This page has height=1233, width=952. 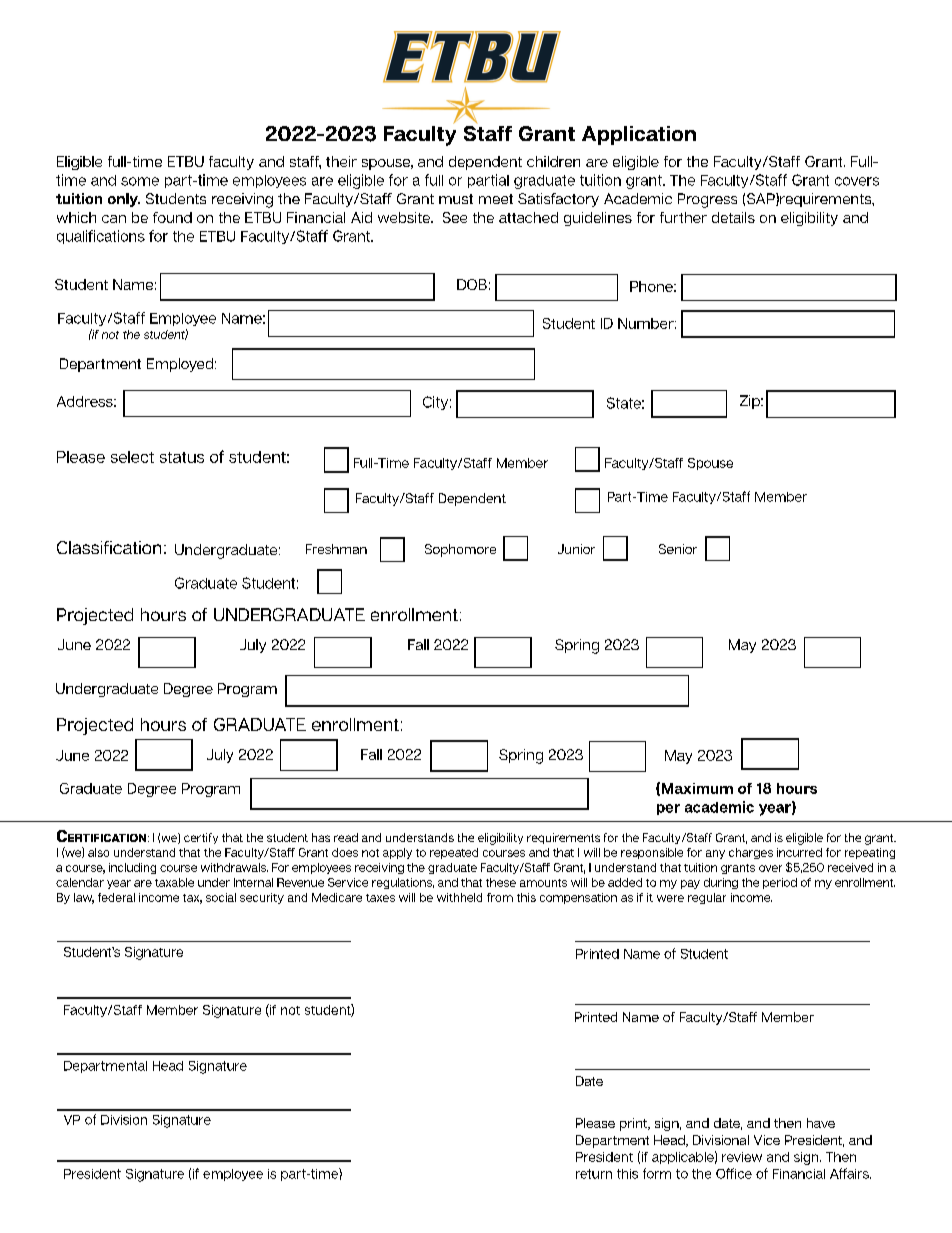 What do you see at coordinates (576, 549) in the page?
I see `Junior` at bounding box center [576, 549].
